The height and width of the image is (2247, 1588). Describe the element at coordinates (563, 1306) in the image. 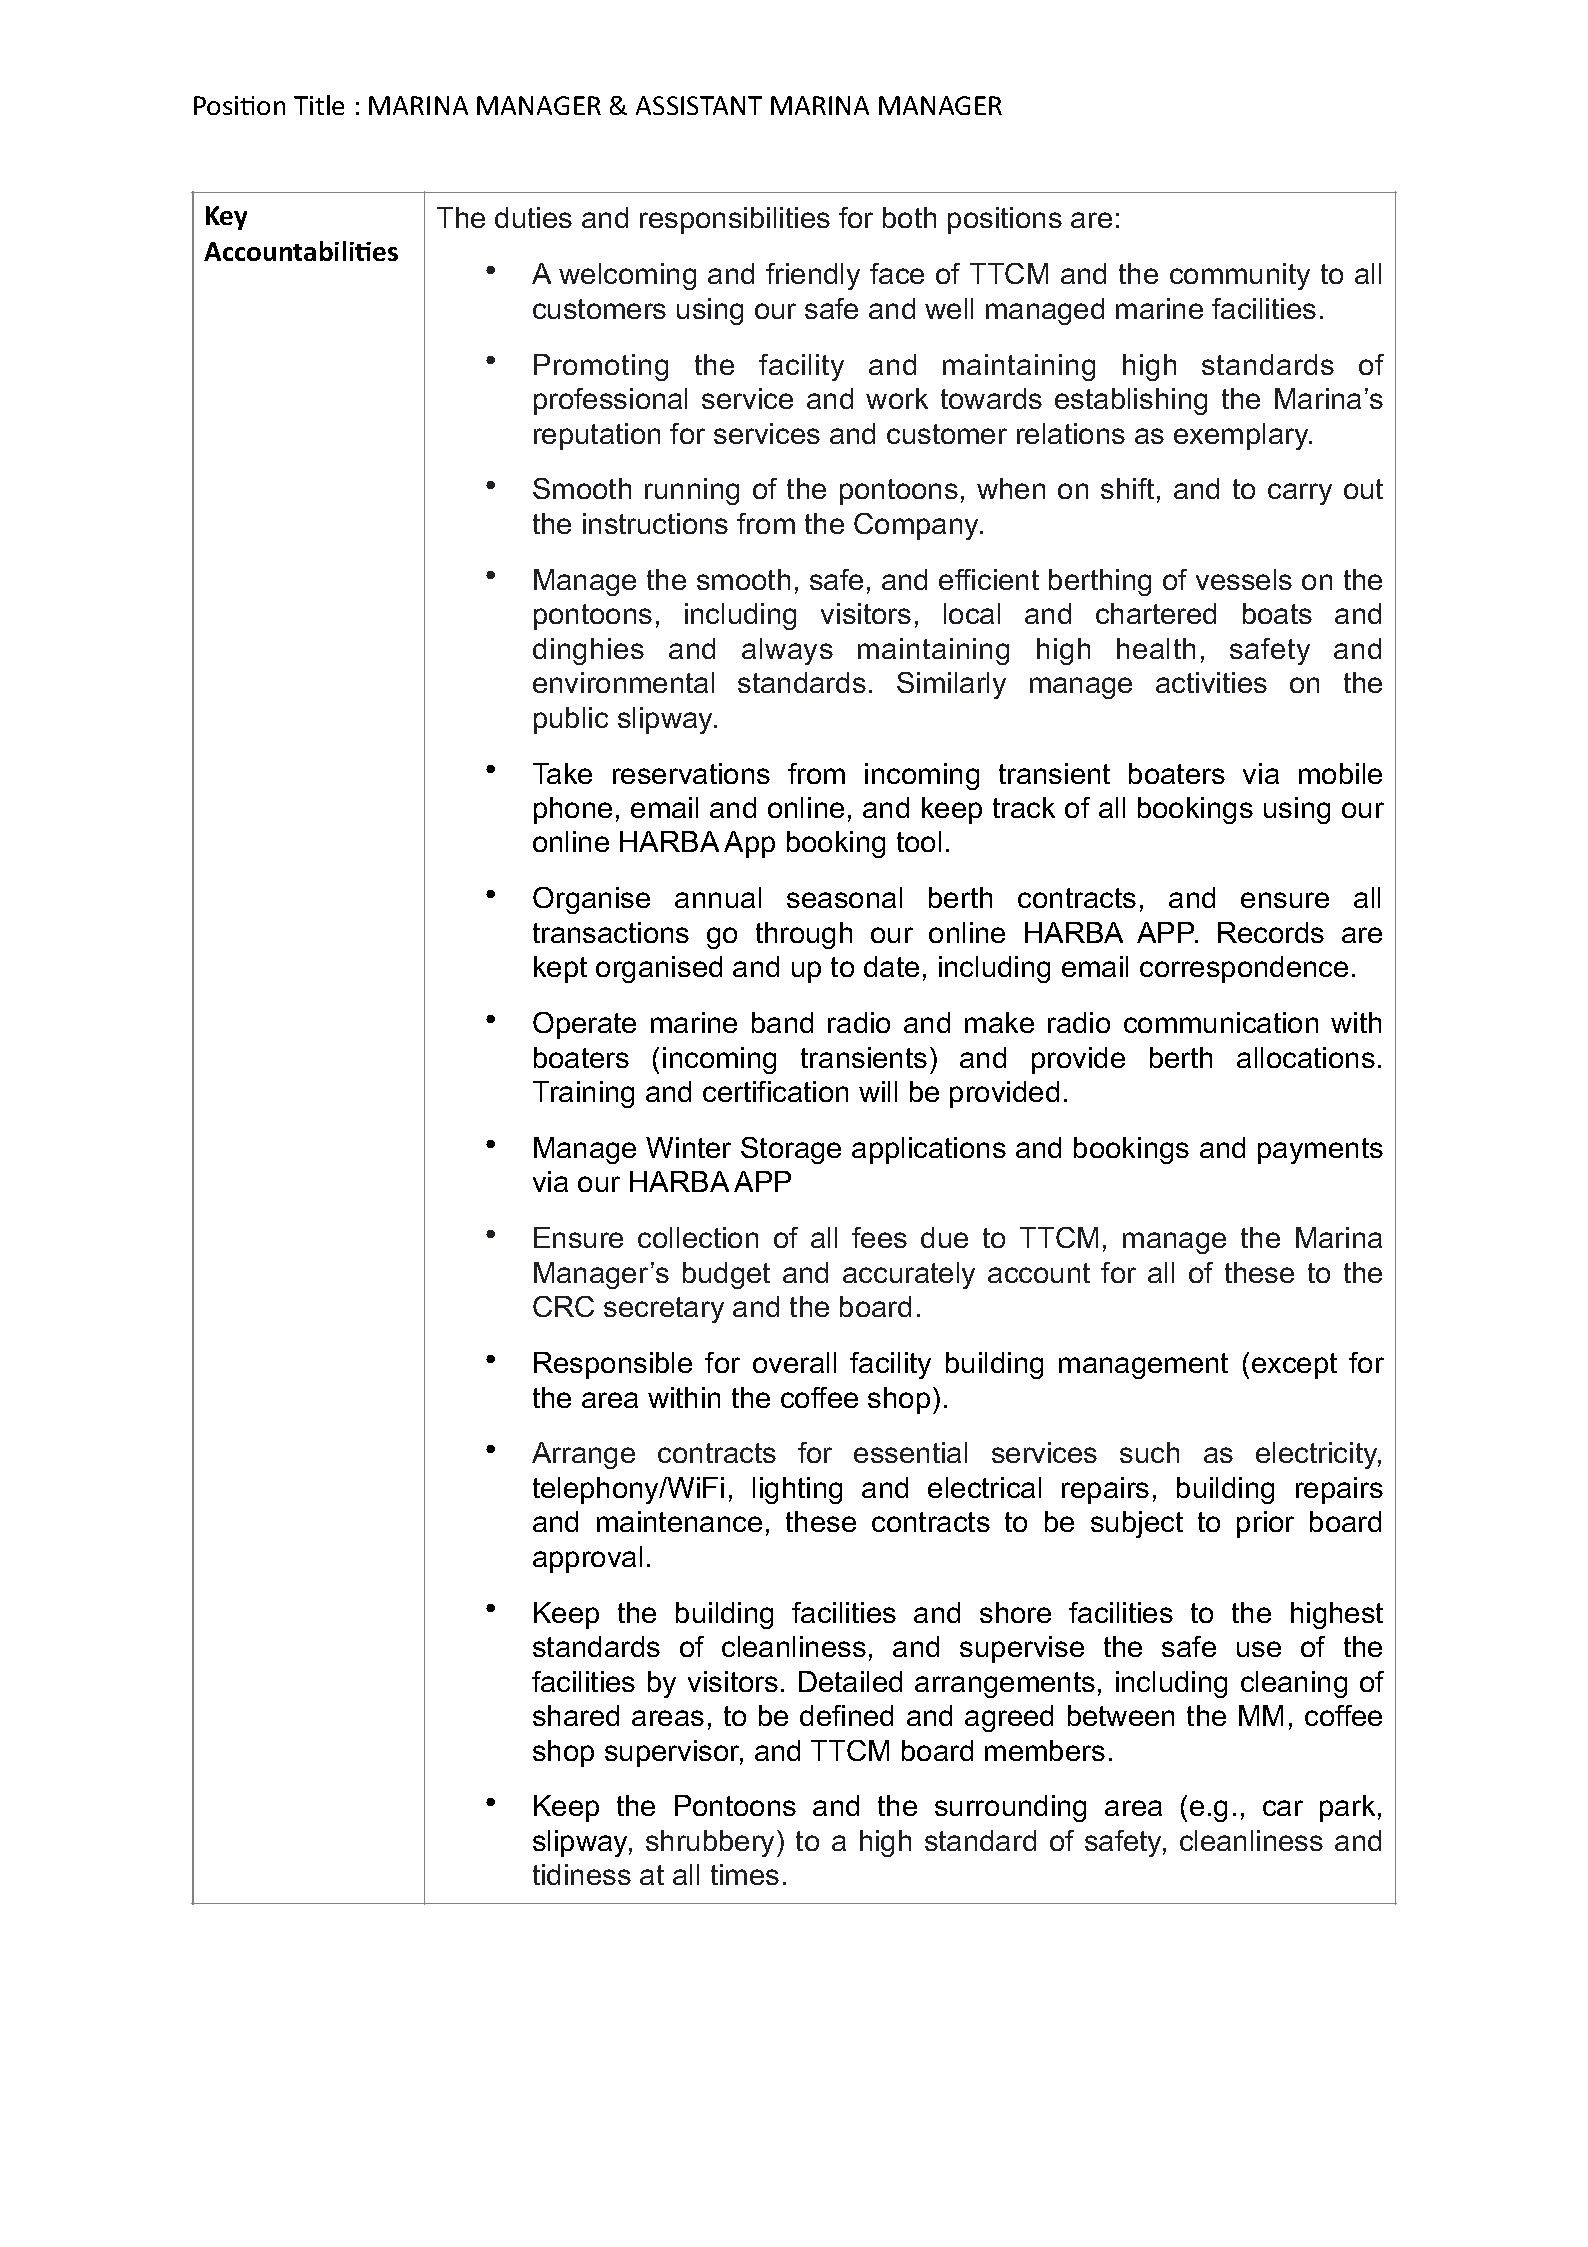

I see `CRC` at that location.
